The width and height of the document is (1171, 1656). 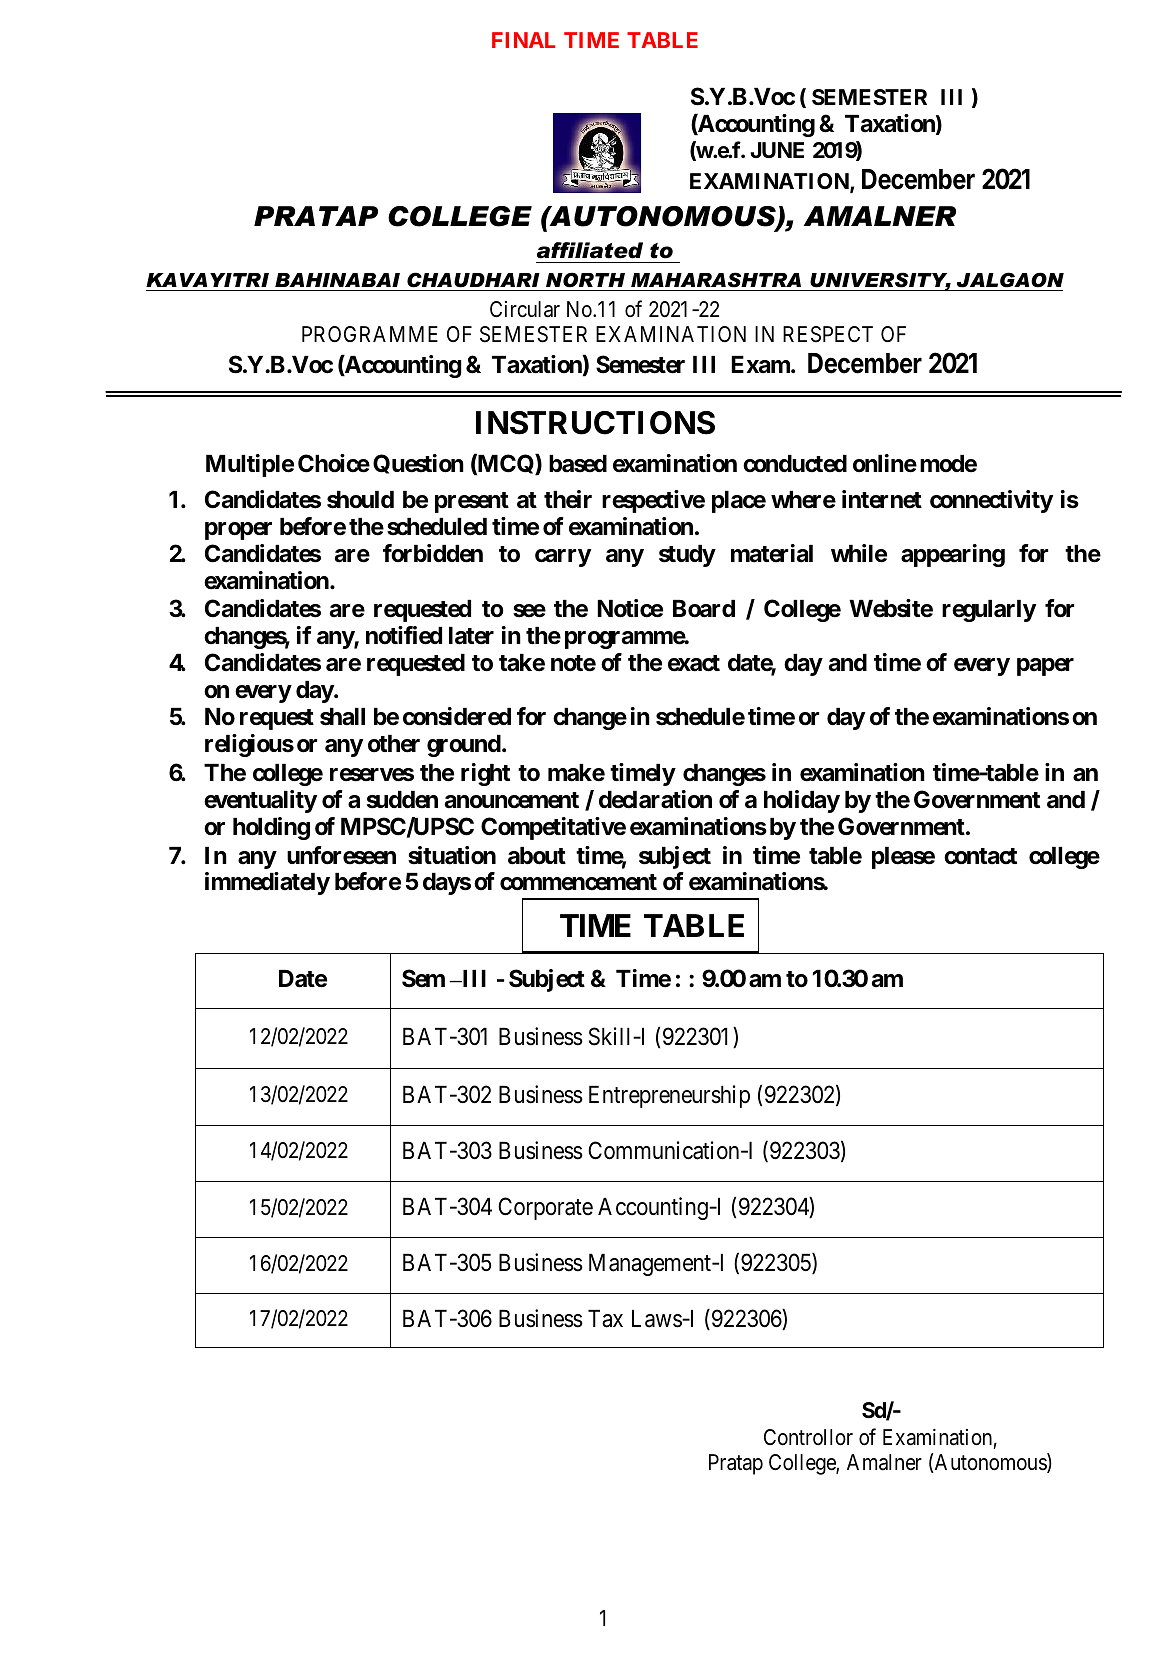 What do you see at coordinates (360, 500) in the document?
I see `should` at bounding box center [360, 500].
